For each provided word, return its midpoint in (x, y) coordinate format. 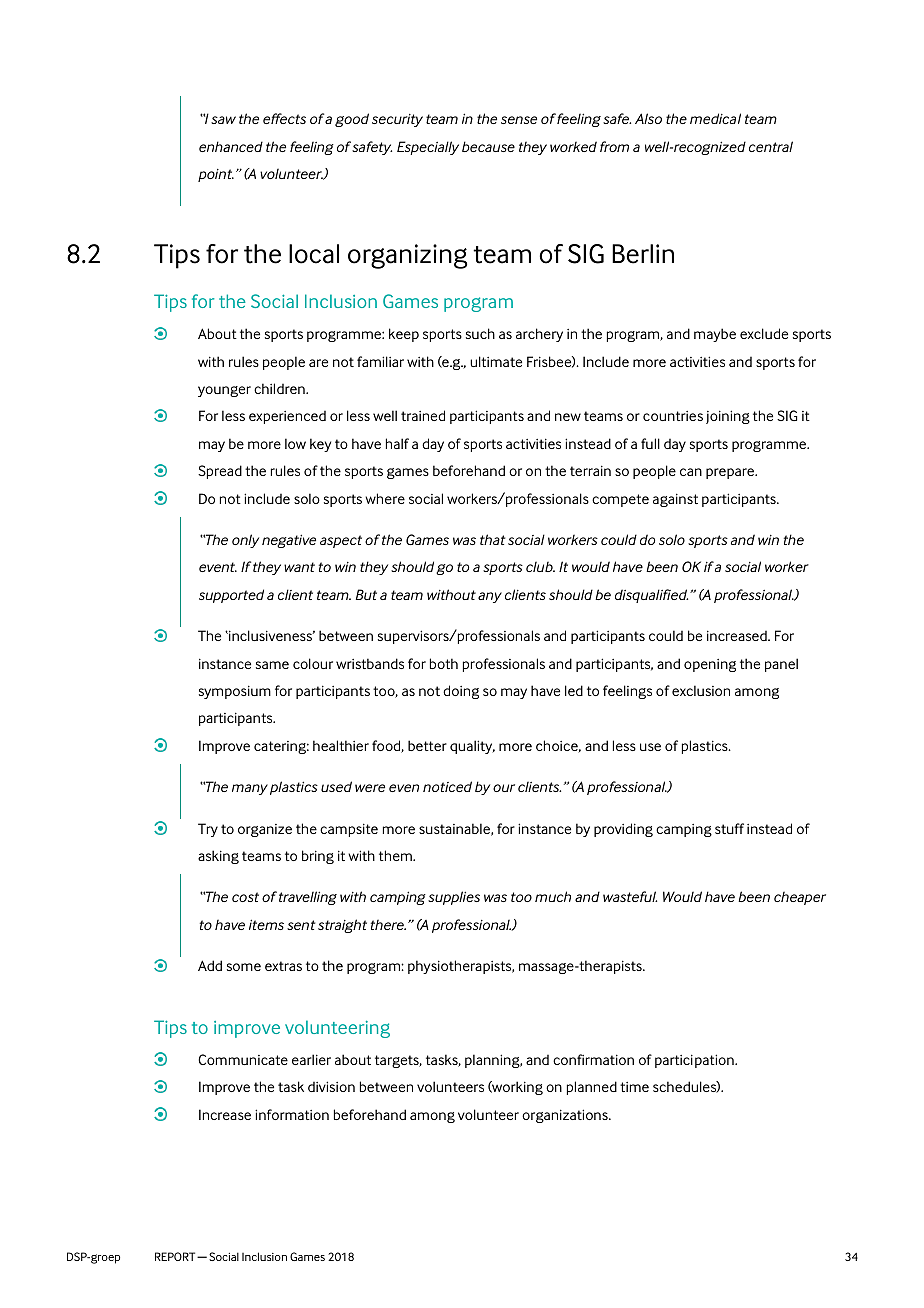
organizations (566, 1116)
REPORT (176, 1256)
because (488, 146)
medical (715, 118)
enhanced (231, 146)
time (634, 1087)
